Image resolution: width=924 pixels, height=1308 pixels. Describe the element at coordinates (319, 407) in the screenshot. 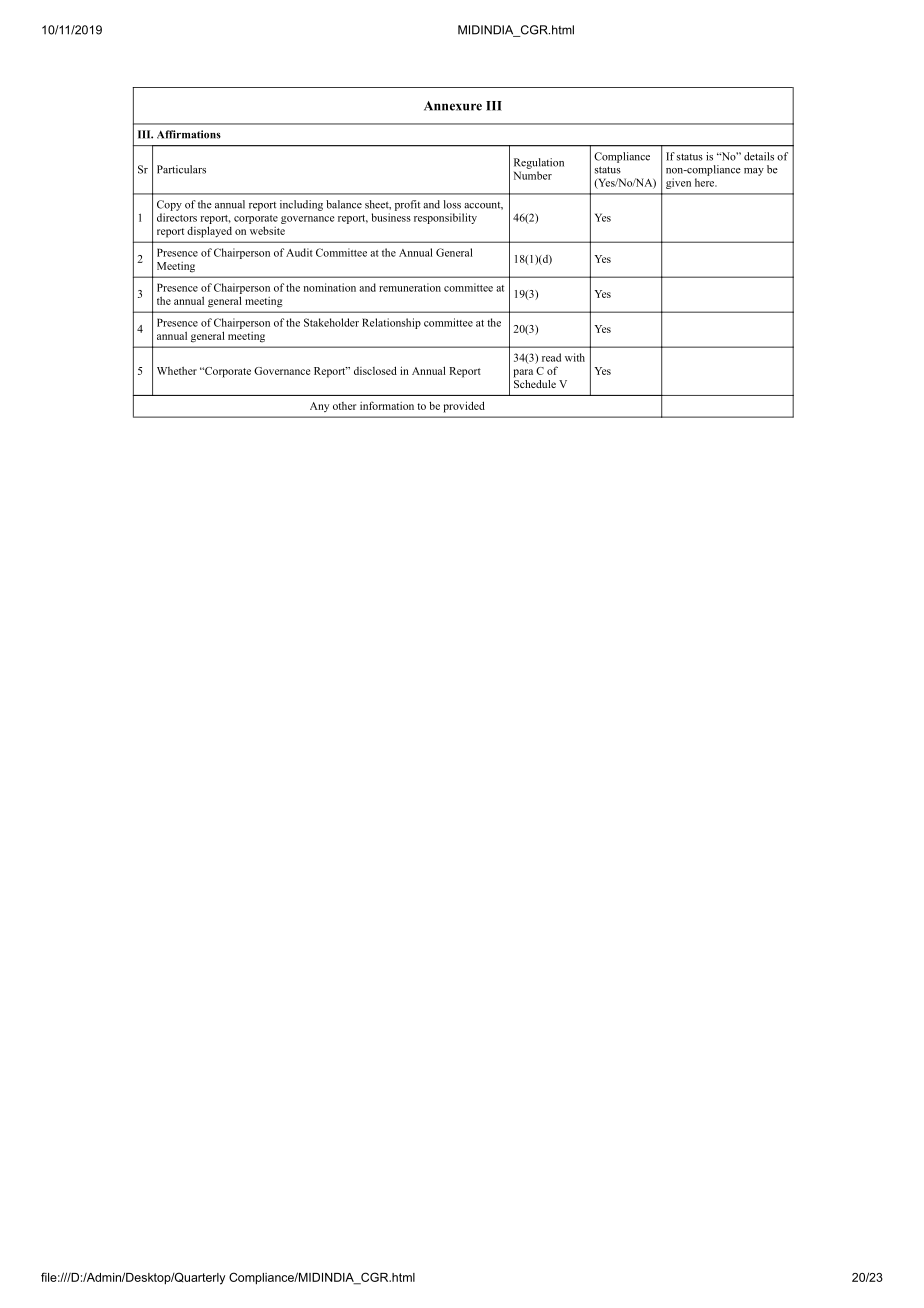

I see `Any` at that location.
